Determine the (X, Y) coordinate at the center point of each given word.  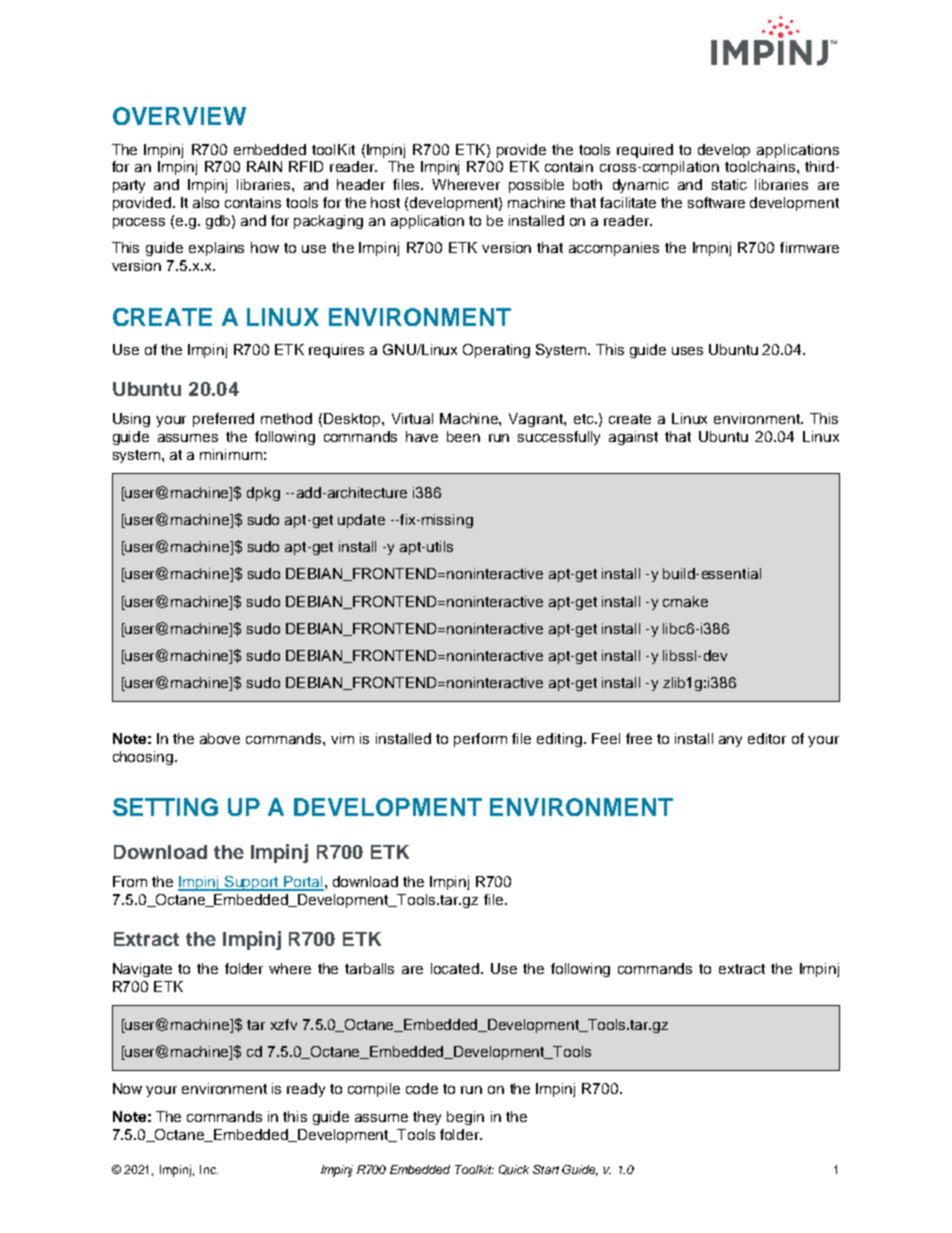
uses (687, 351)
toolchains (760, 166)
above (220, 738)
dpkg (263, 494)
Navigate (142, 970)
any (730, 741)
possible (536, 186)
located (456, 968)
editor (767, 738)
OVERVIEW (179, 116)
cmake (685, 601)
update (361, 521)
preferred (223, 420)
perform (480, 740)
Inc (209, 1169)
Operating (496, 351)
